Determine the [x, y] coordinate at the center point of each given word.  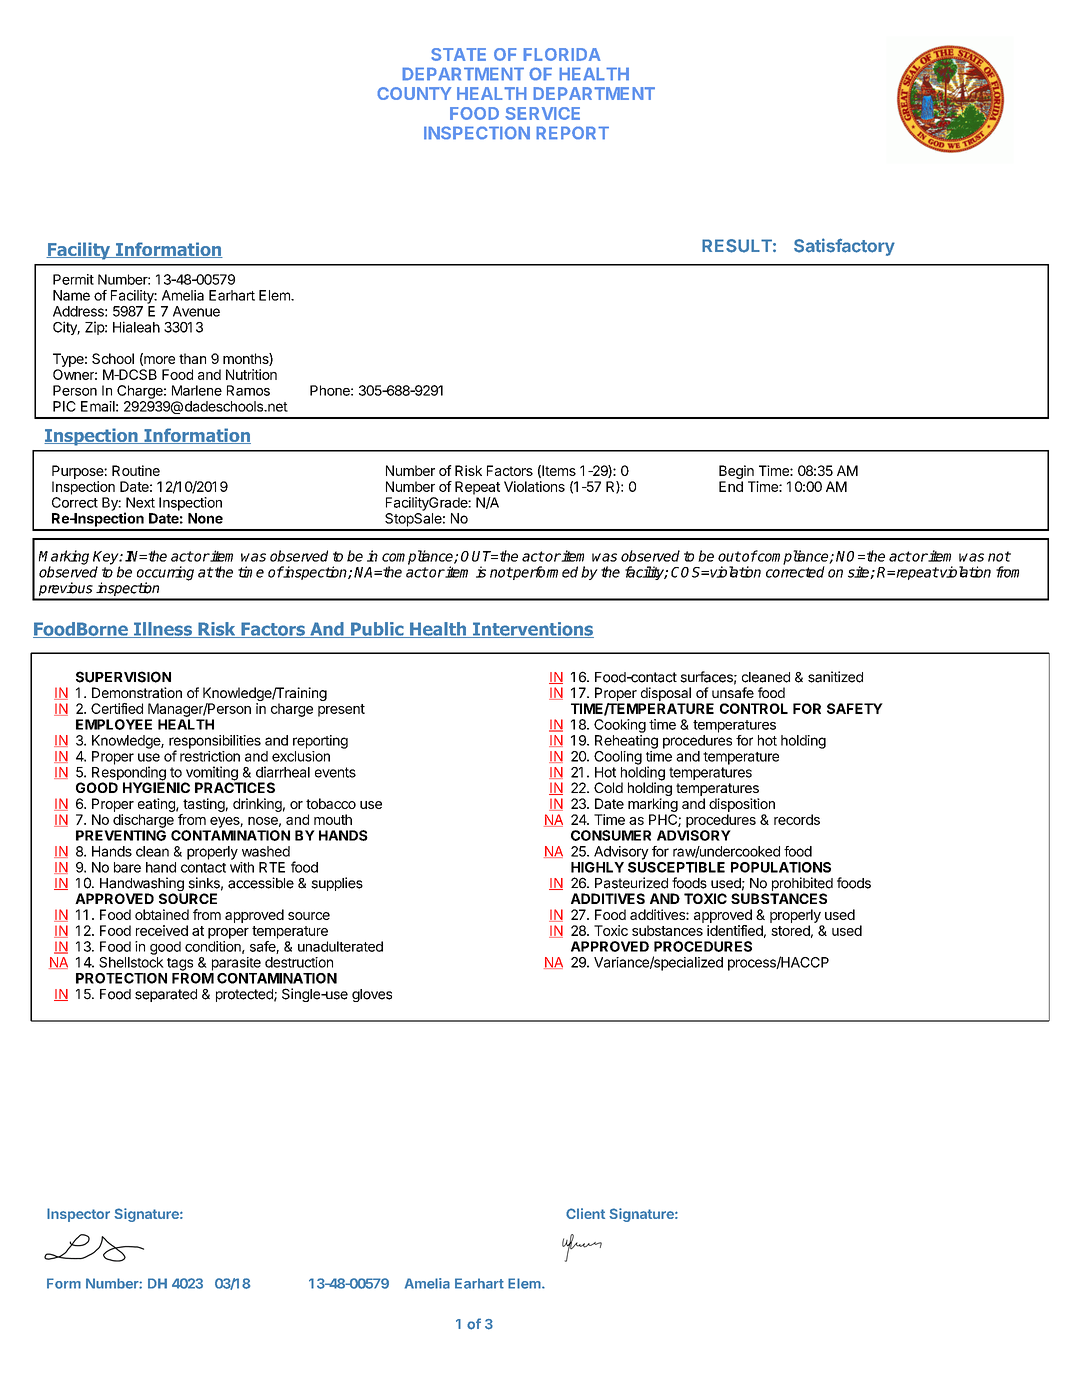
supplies [337, 884]
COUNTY [414, 93]
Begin [736, 472]
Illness [163, 630]
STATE [458, 54]
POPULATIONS [781, 867]
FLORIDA [562, 54]
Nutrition [251, 374]
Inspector [78, 1215]
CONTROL [754, 708]
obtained [162, 914]
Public [377, 630]
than [192, 358]
